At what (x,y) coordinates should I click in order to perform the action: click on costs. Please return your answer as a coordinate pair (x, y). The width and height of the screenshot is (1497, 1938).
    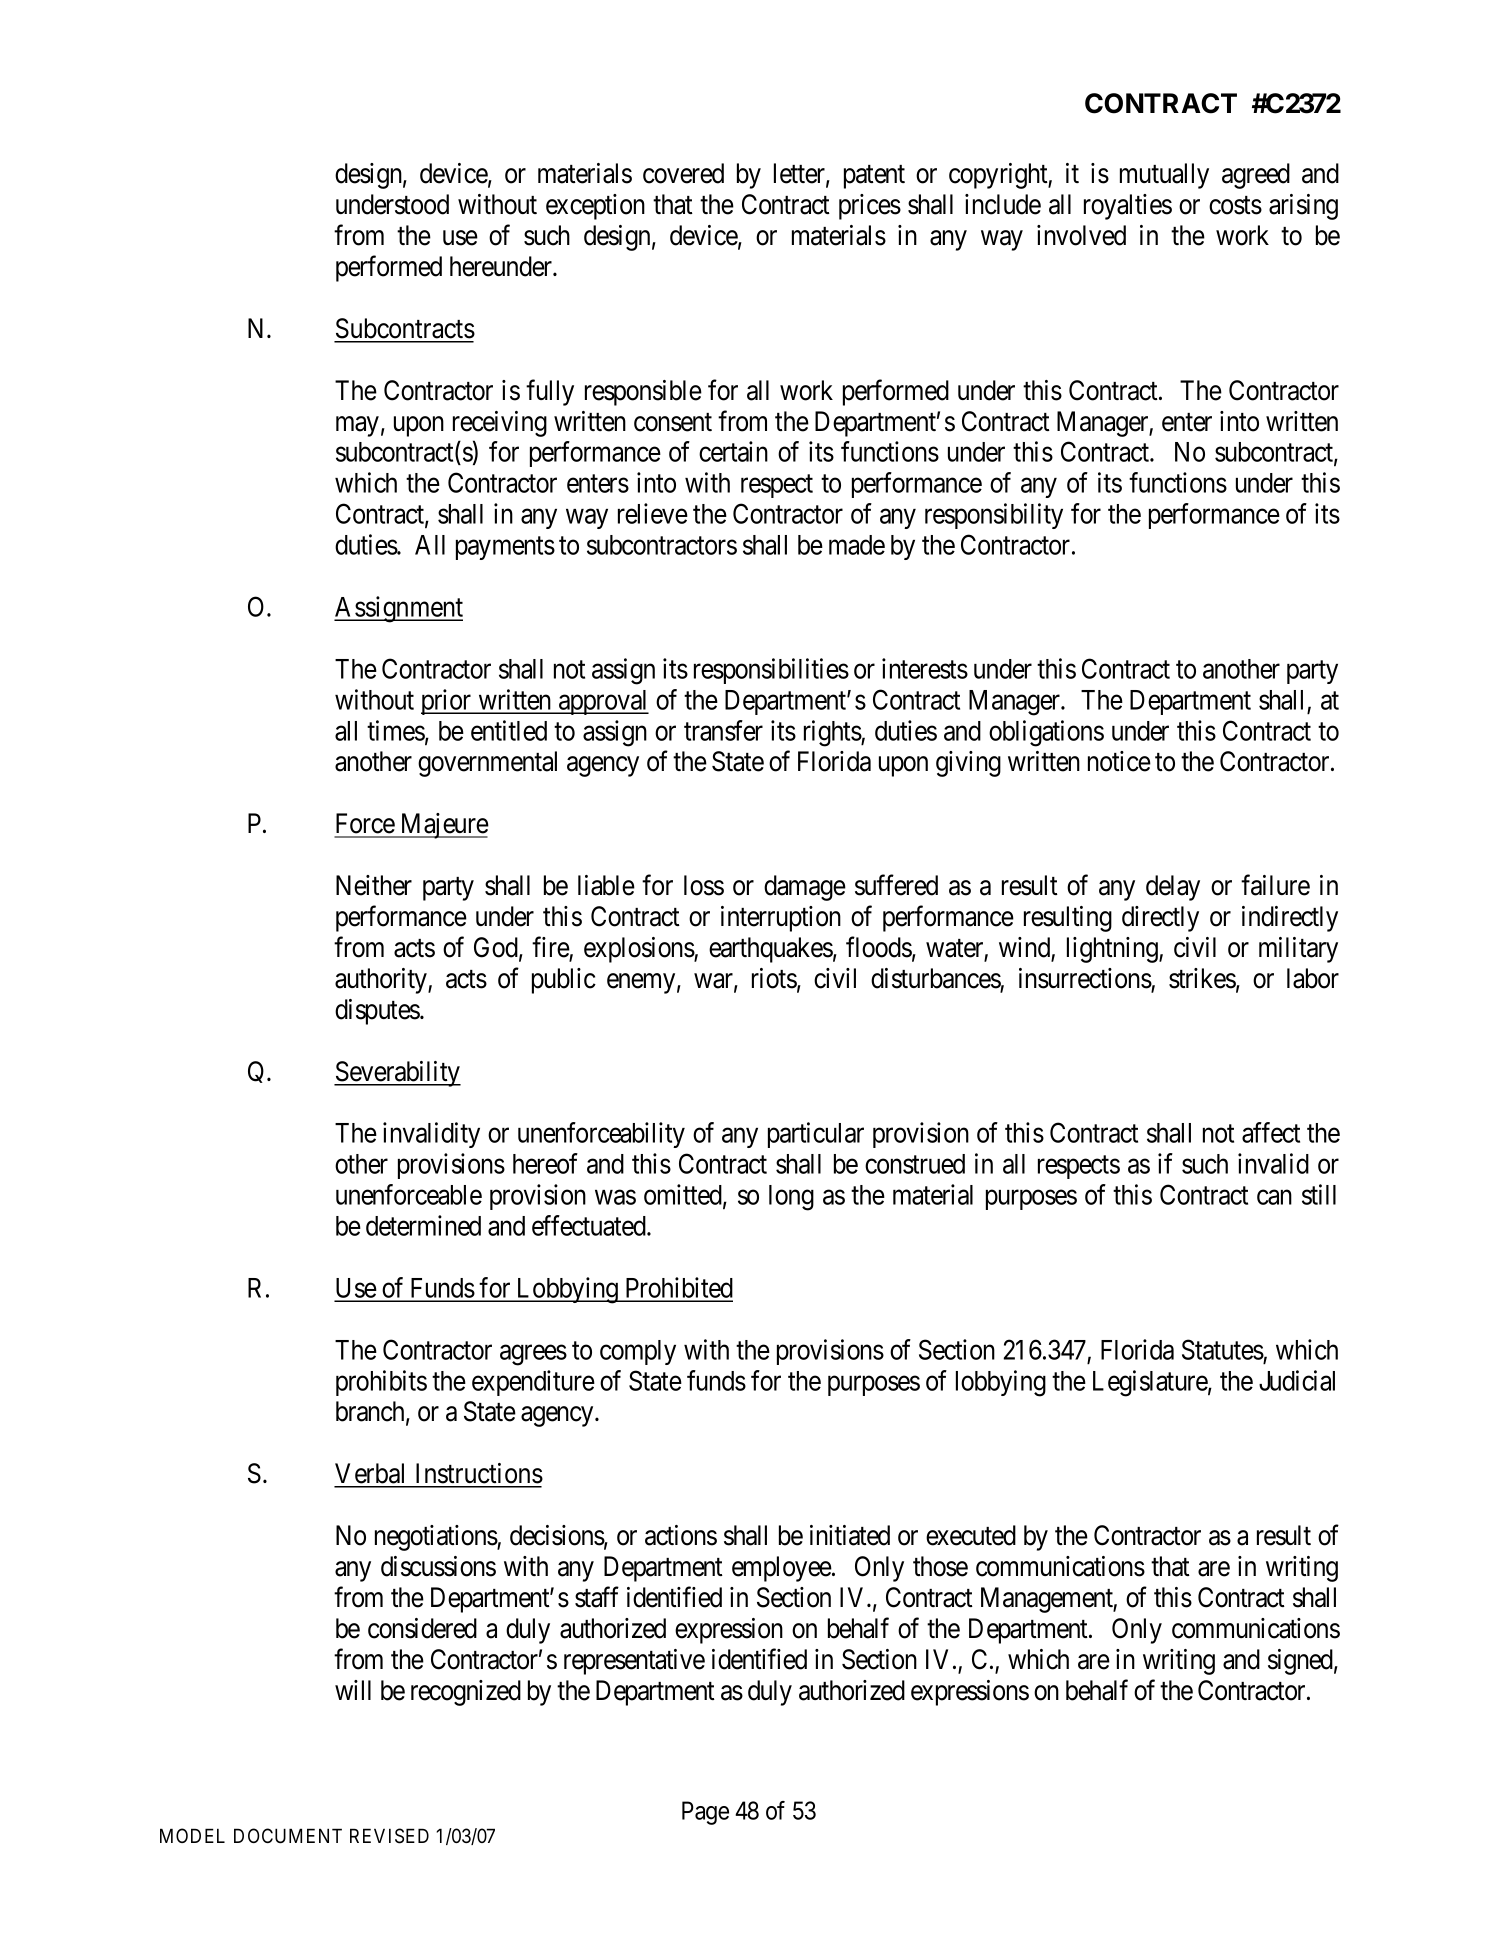
    Looking at the image, I should click on (1235, 205).
